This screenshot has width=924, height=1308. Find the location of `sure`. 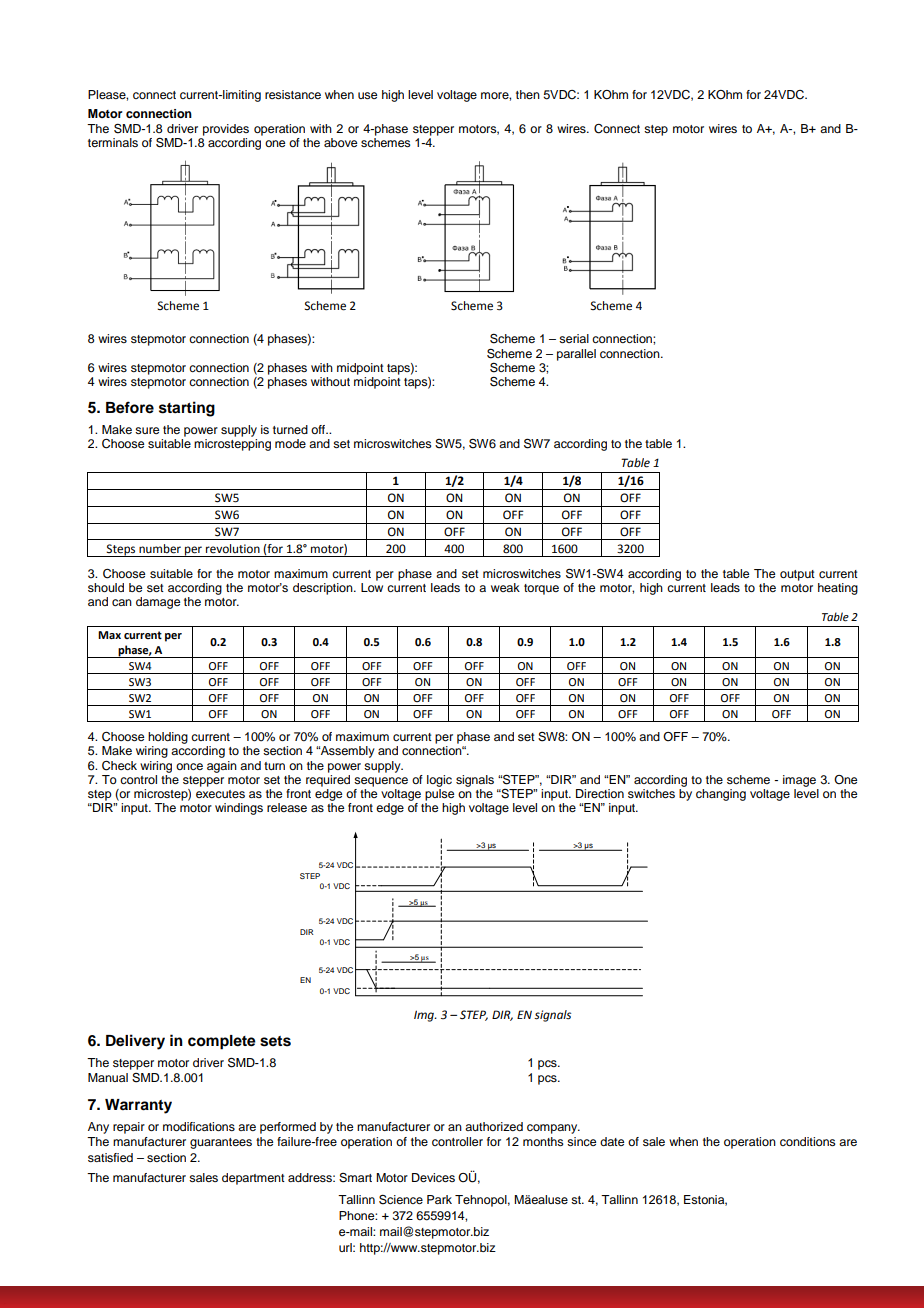

sure is located at coordinates (147, 430).
